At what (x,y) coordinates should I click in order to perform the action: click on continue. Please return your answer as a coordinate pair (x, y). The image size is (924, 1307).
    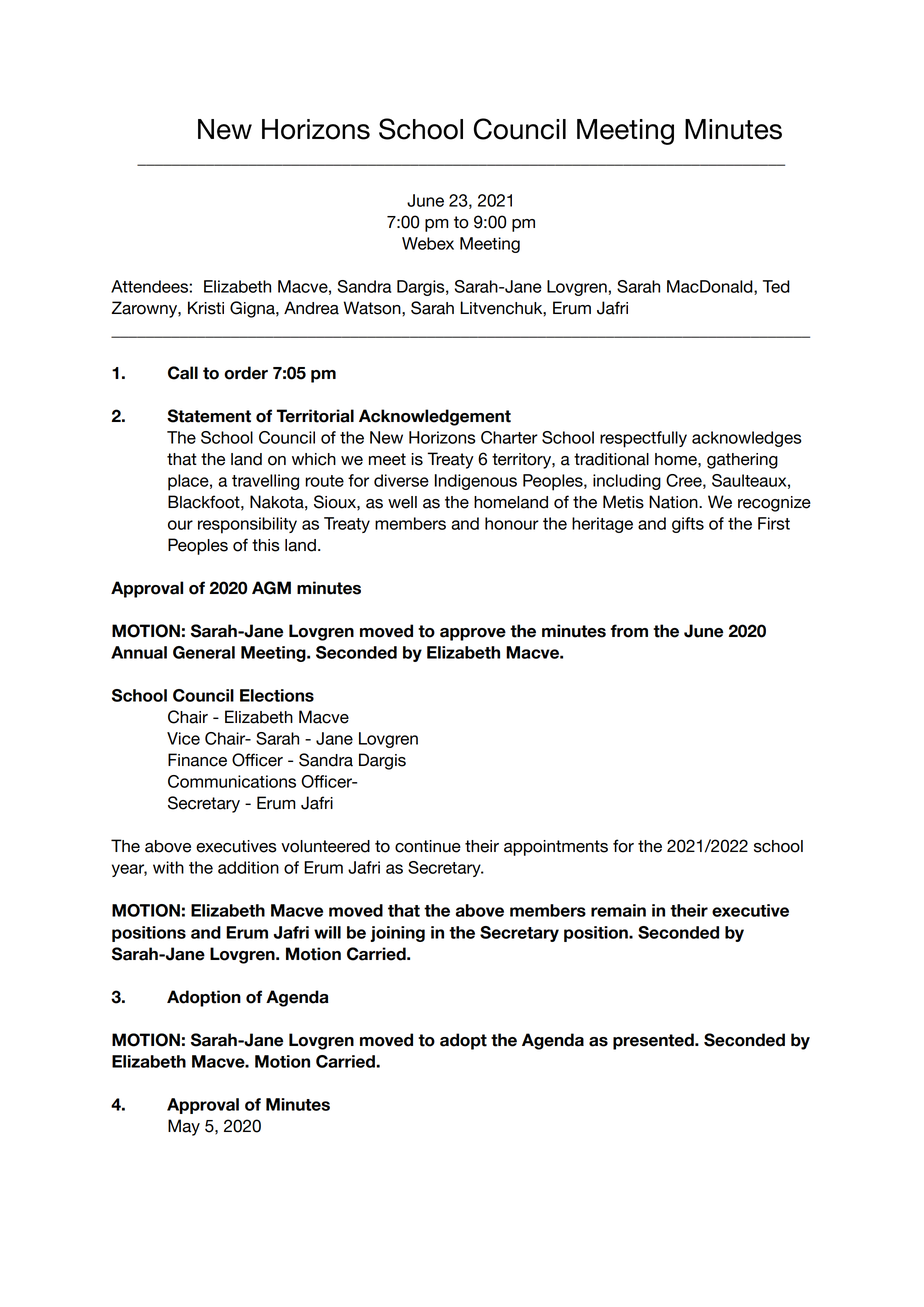
    Looking at the image, I should click on (428, 846).
